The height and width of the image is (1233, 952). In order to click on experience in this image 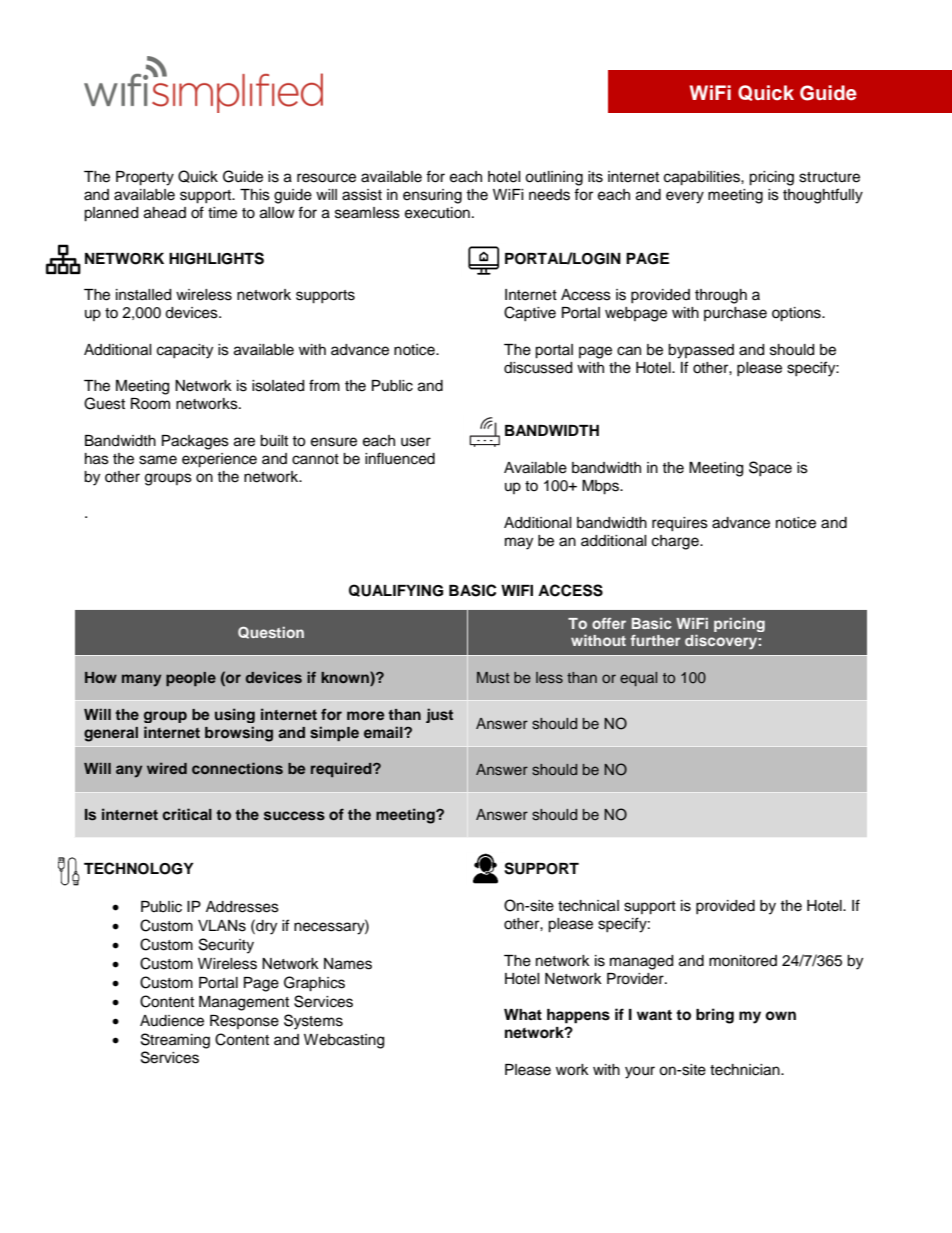, I will do `click(219, 460)`.
